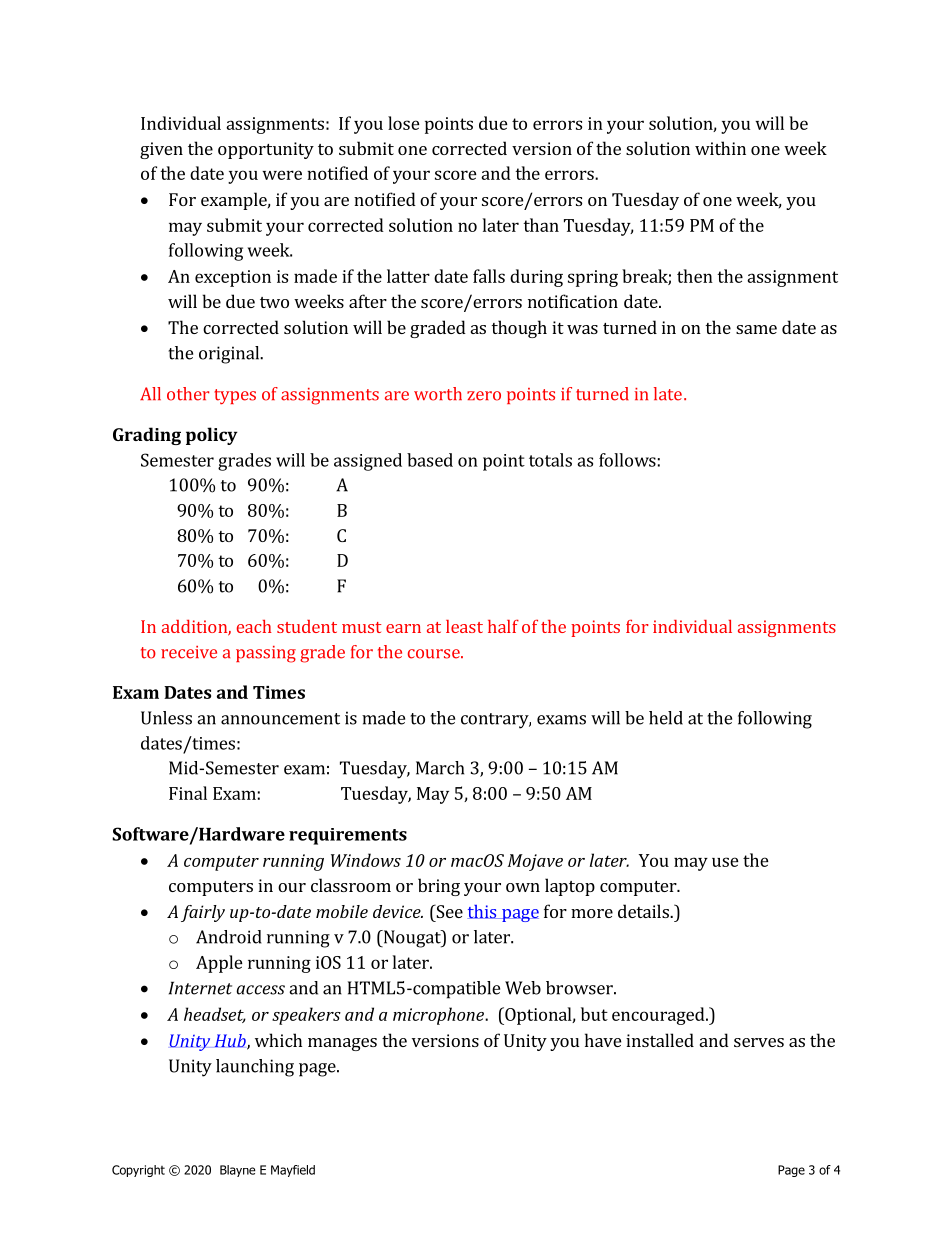 The height and width of the screenshot is (1233, 952). Describe the element at coordinates (161, 150) in the screenshot. I see `given` at that location.
